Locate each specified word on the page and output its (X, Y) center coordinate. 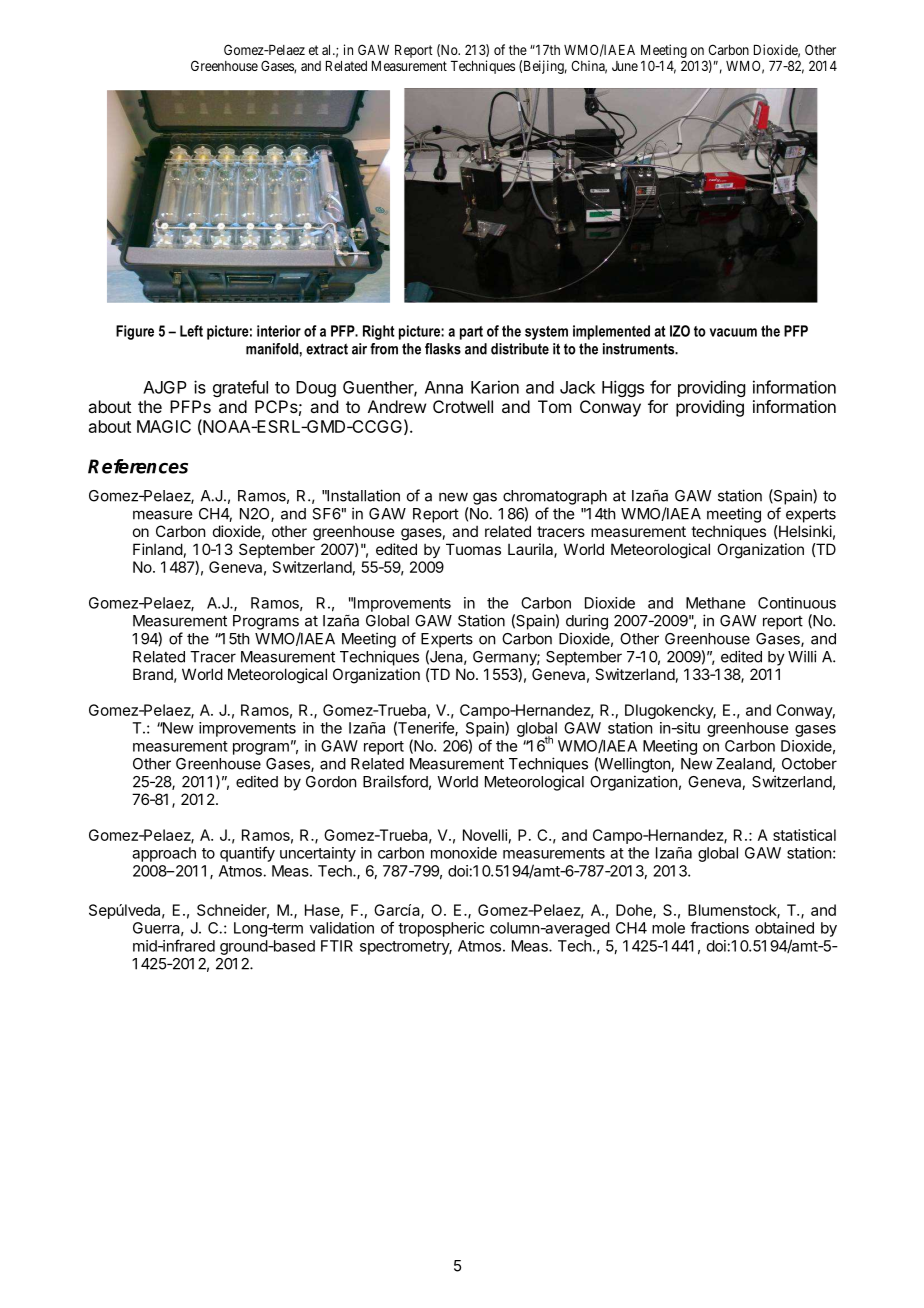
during (587, 622)
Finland (158, 549)
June (625, 66)
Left (191, 331)
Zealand (744, 765)
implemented (611, 332)
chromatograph (555, 497)
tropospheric (441, 929)
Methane (715, 603)
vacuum (733, 332)
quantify (247, 854)
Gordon (331, 782)
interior (279, 331)
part (471, 333)
